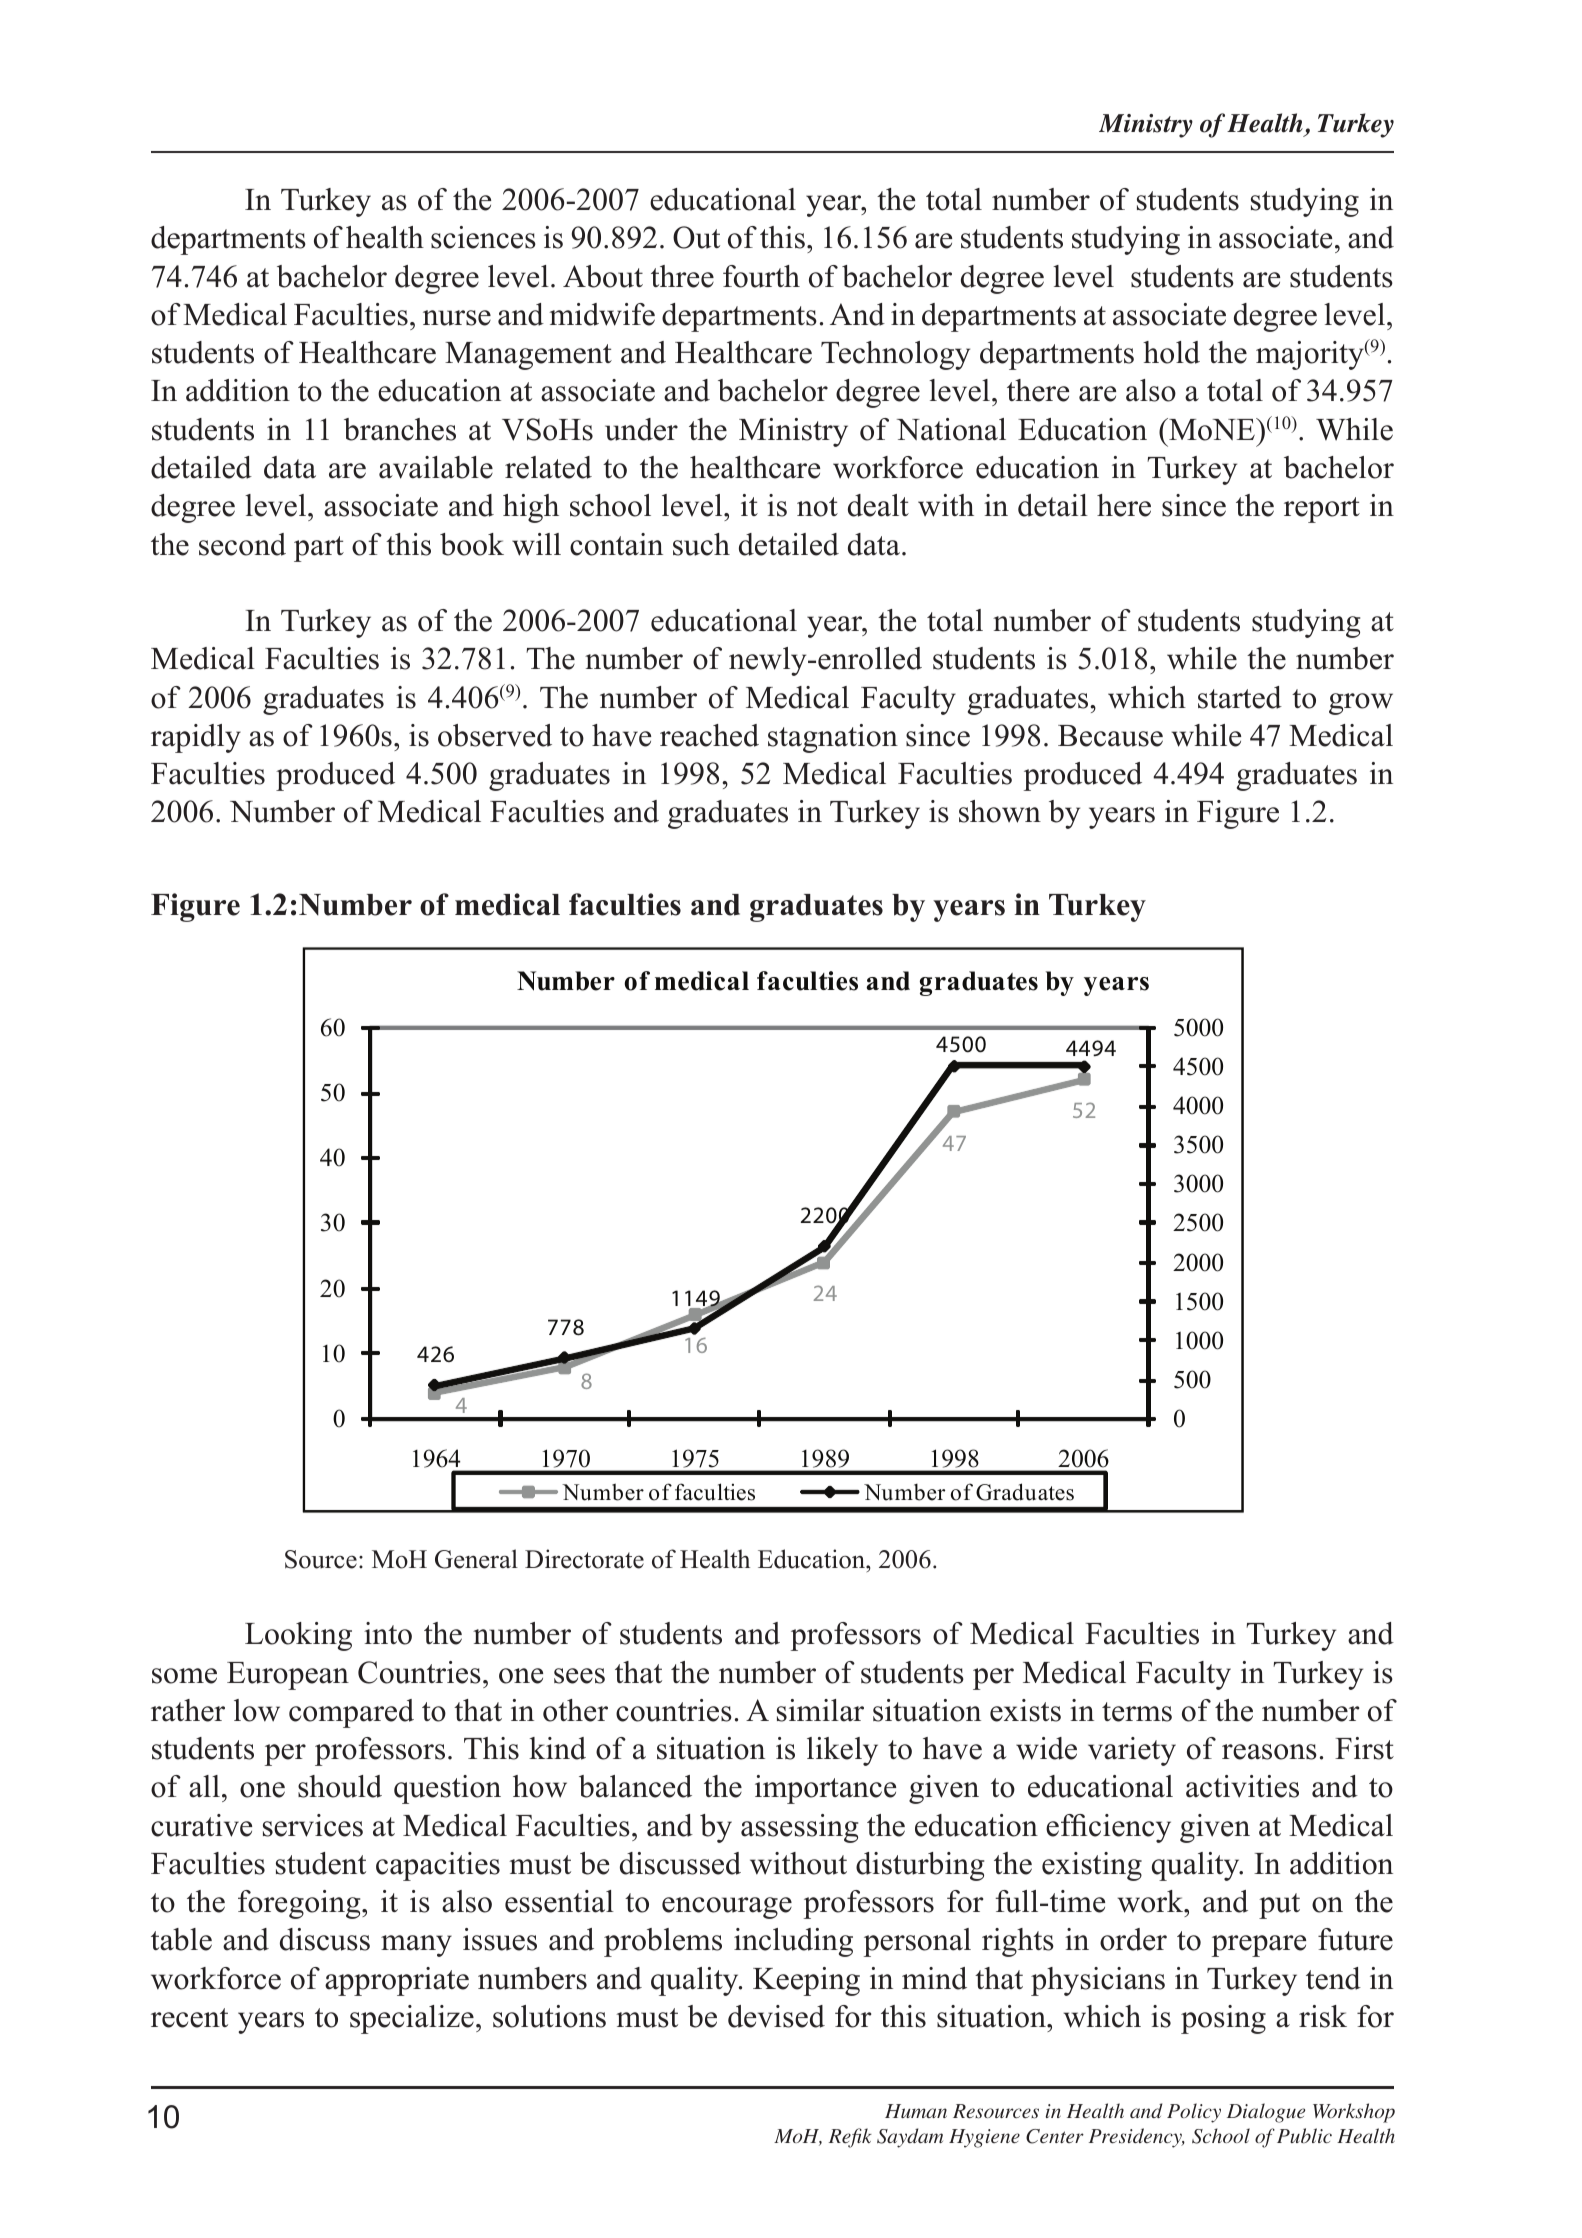  What do you see at coordinates (412, 2019) in the image?
I see `specialize` at bounding box center [412, 2019].
